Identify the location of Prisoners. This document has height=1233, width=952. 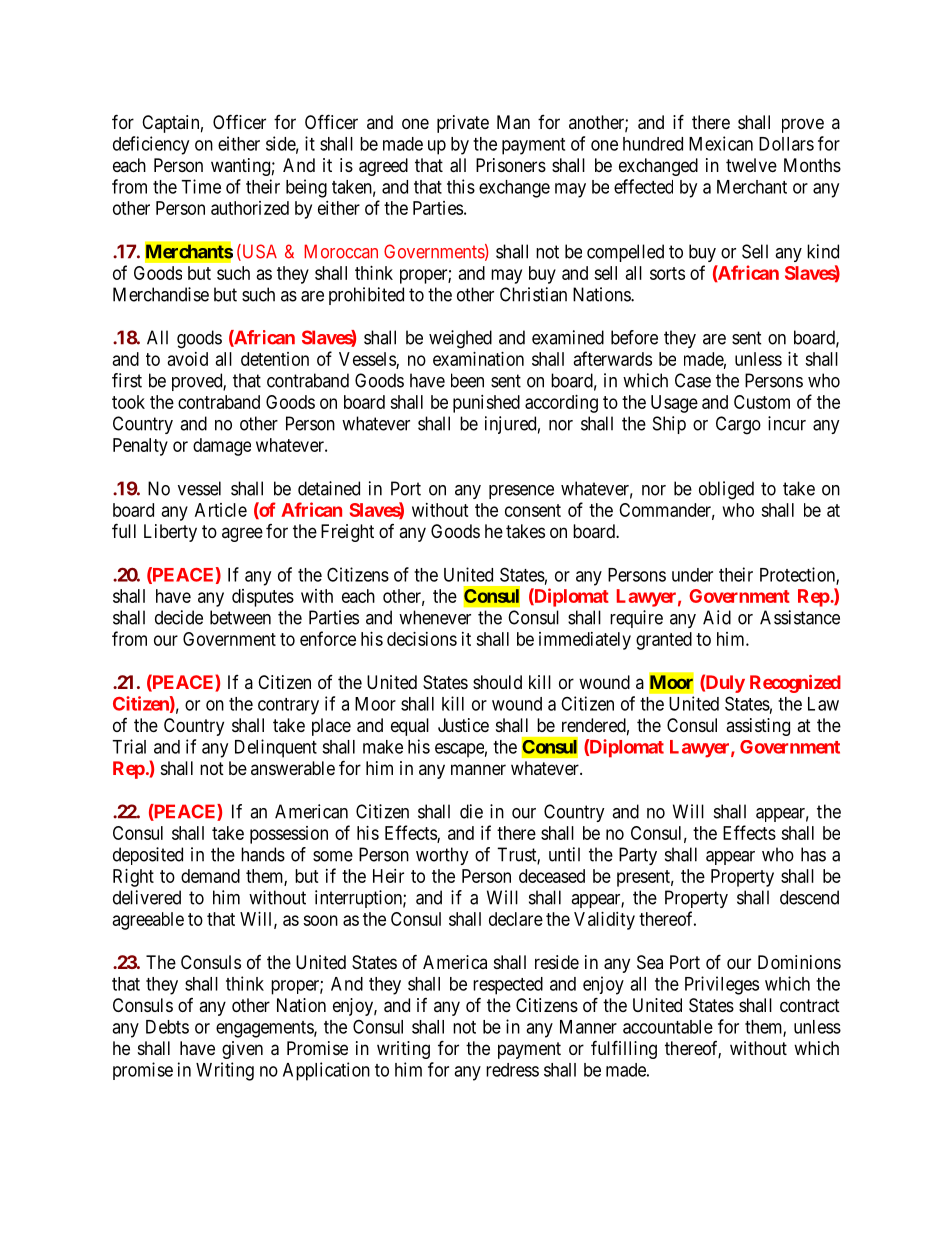
(511, 165).
